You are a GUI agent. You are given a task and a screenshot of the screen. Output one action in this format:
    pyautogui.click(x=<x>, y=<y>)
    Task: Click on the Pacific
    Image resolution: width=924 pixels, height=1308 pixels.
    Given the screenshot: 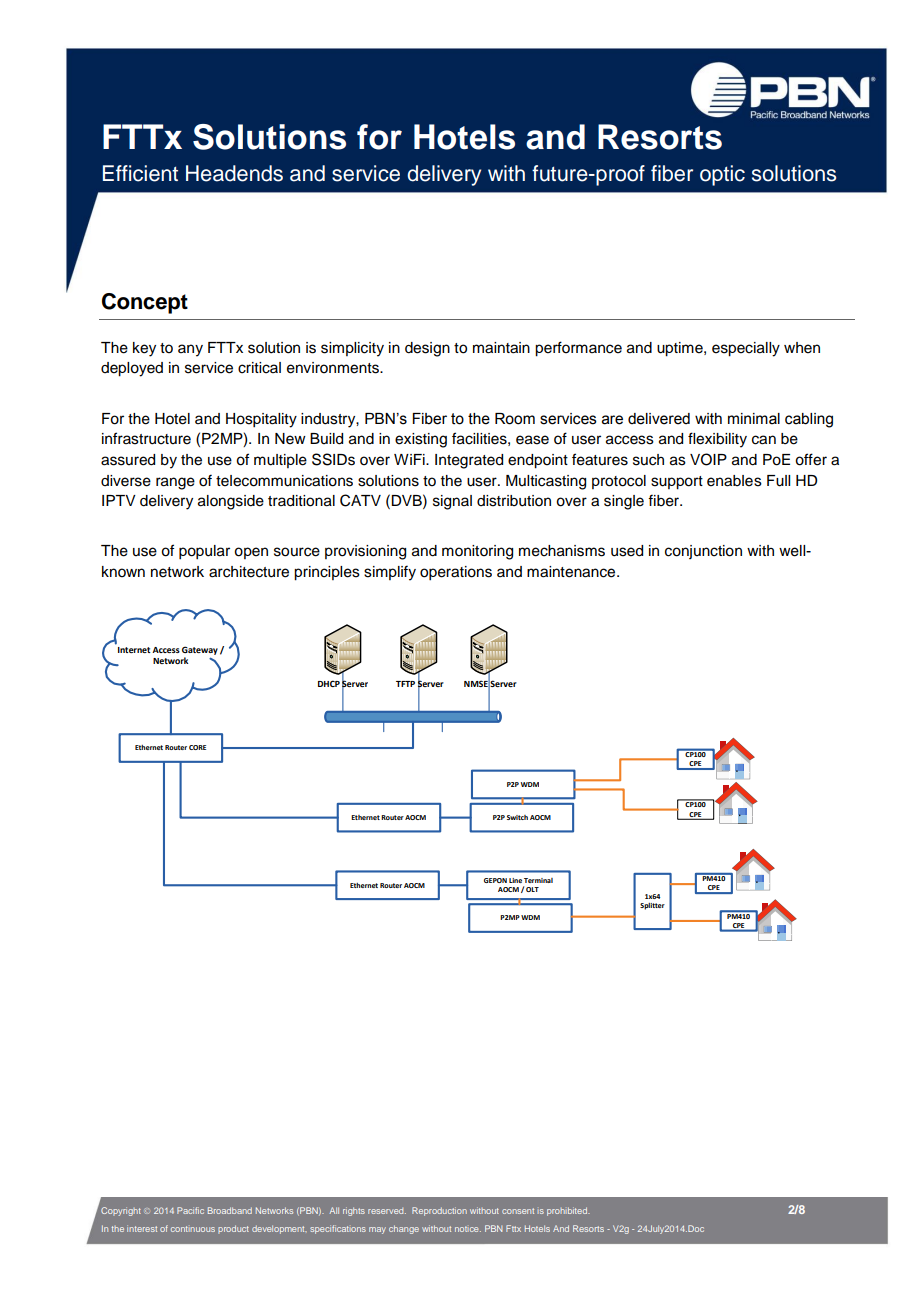 What is the action you would take?
    pyautogui.click(x=190, y=1210)
